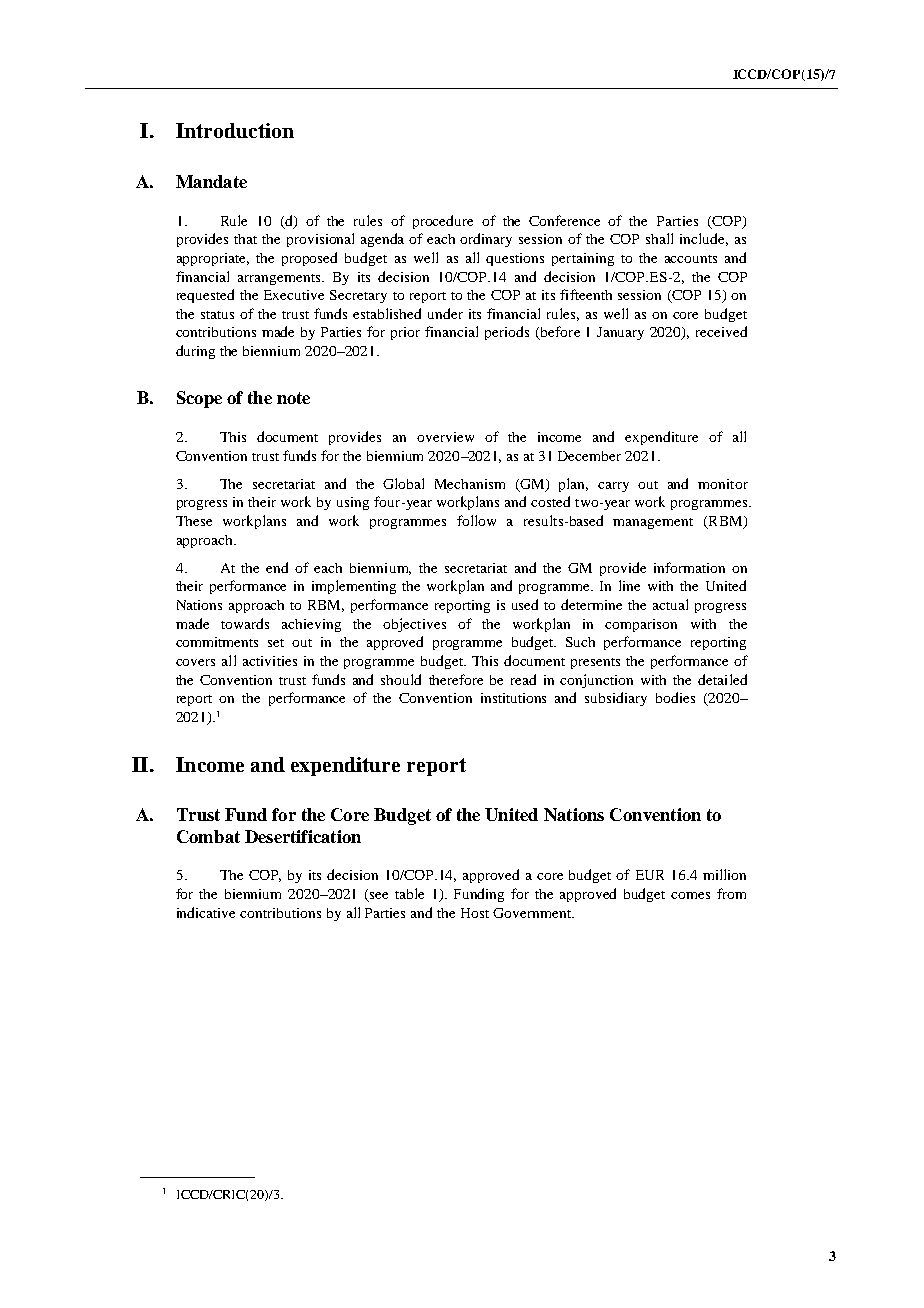  What do you see at coordinates (456, 679) in the image?
I see `therefore` at bounding box center [456, 679].
